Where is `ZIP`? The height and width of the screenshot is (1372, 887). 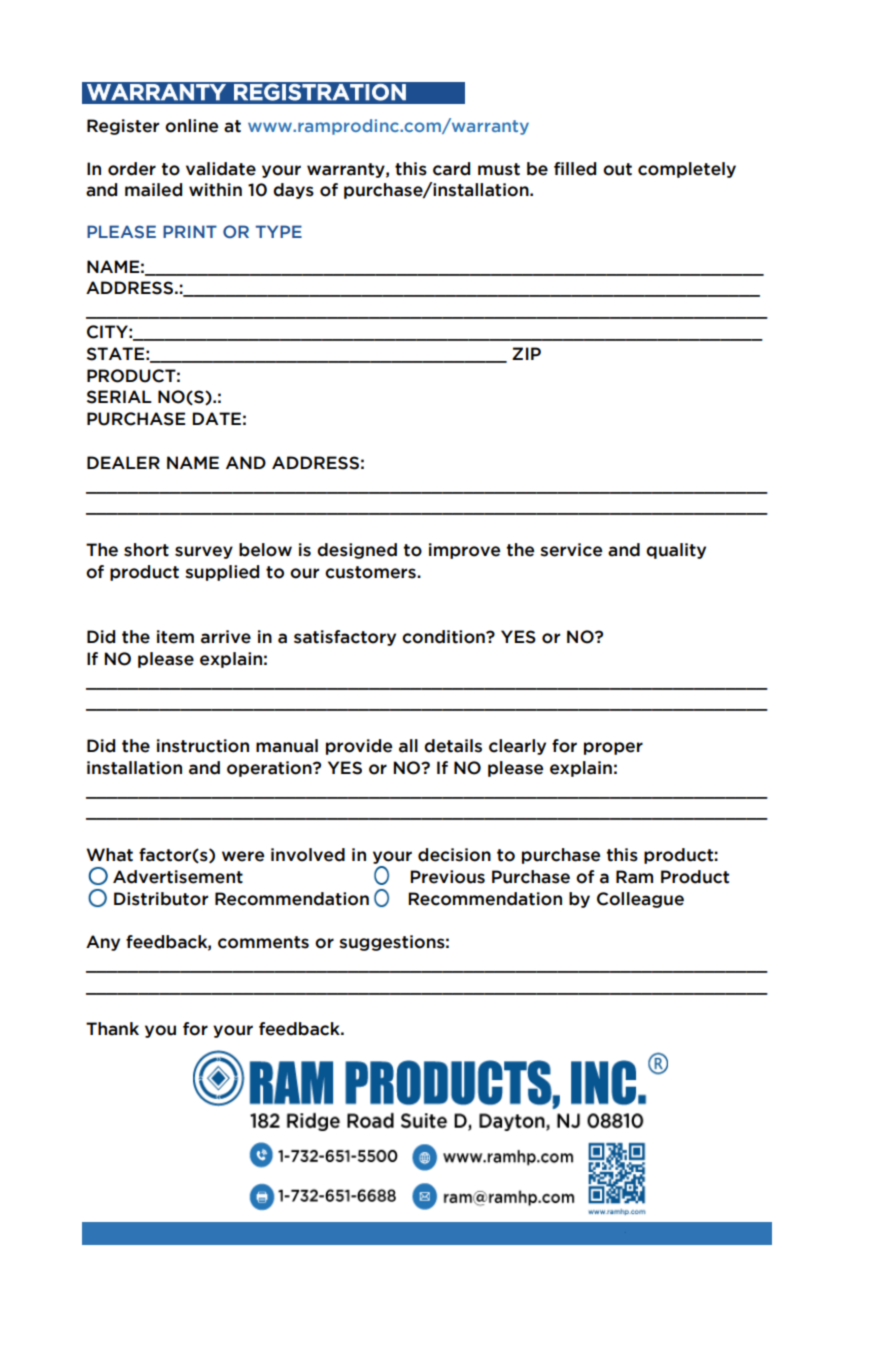
ZIP is located at coordinates (526, 353).
